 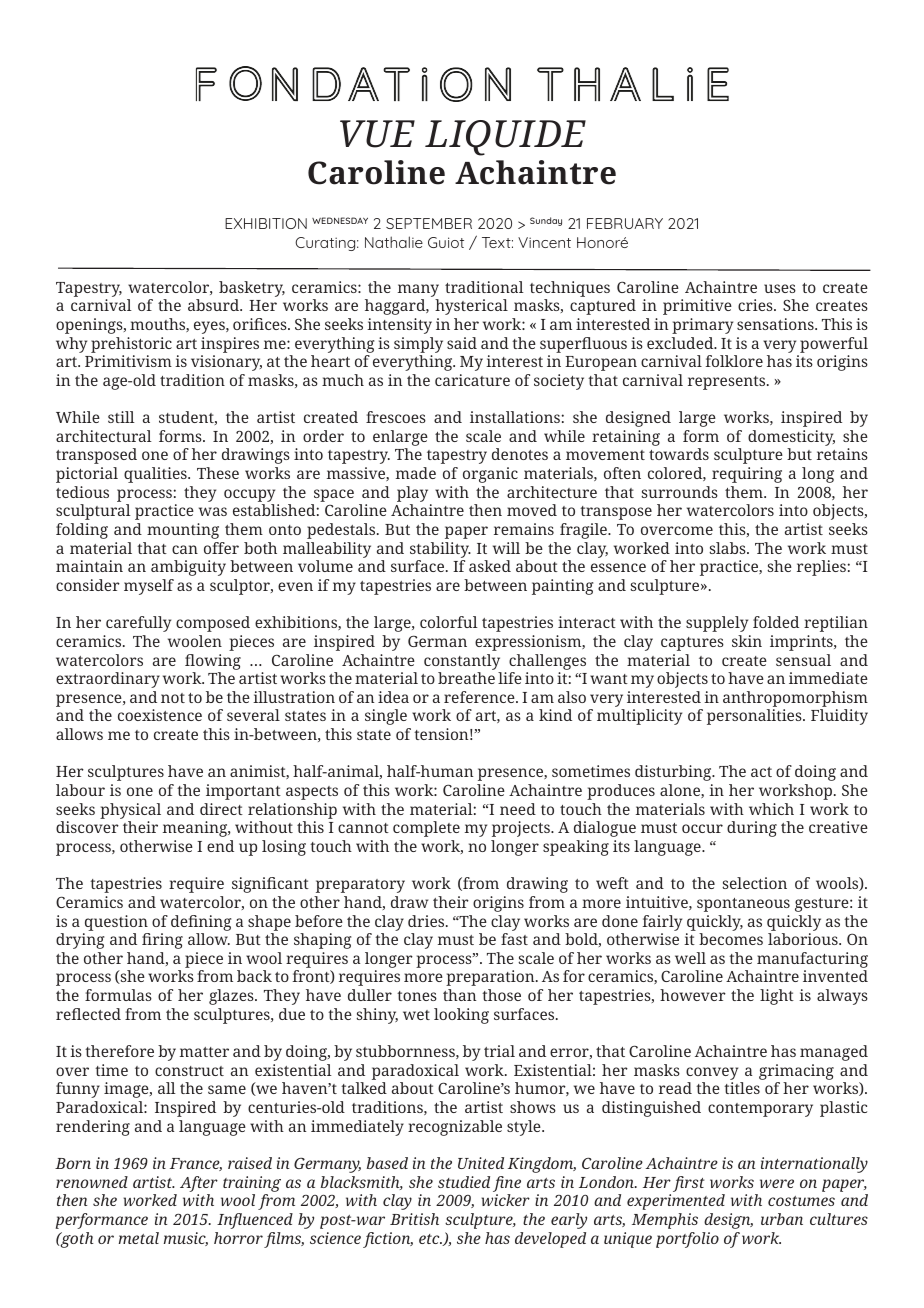 I want to click on caricature, so click(x=472, y=380).
